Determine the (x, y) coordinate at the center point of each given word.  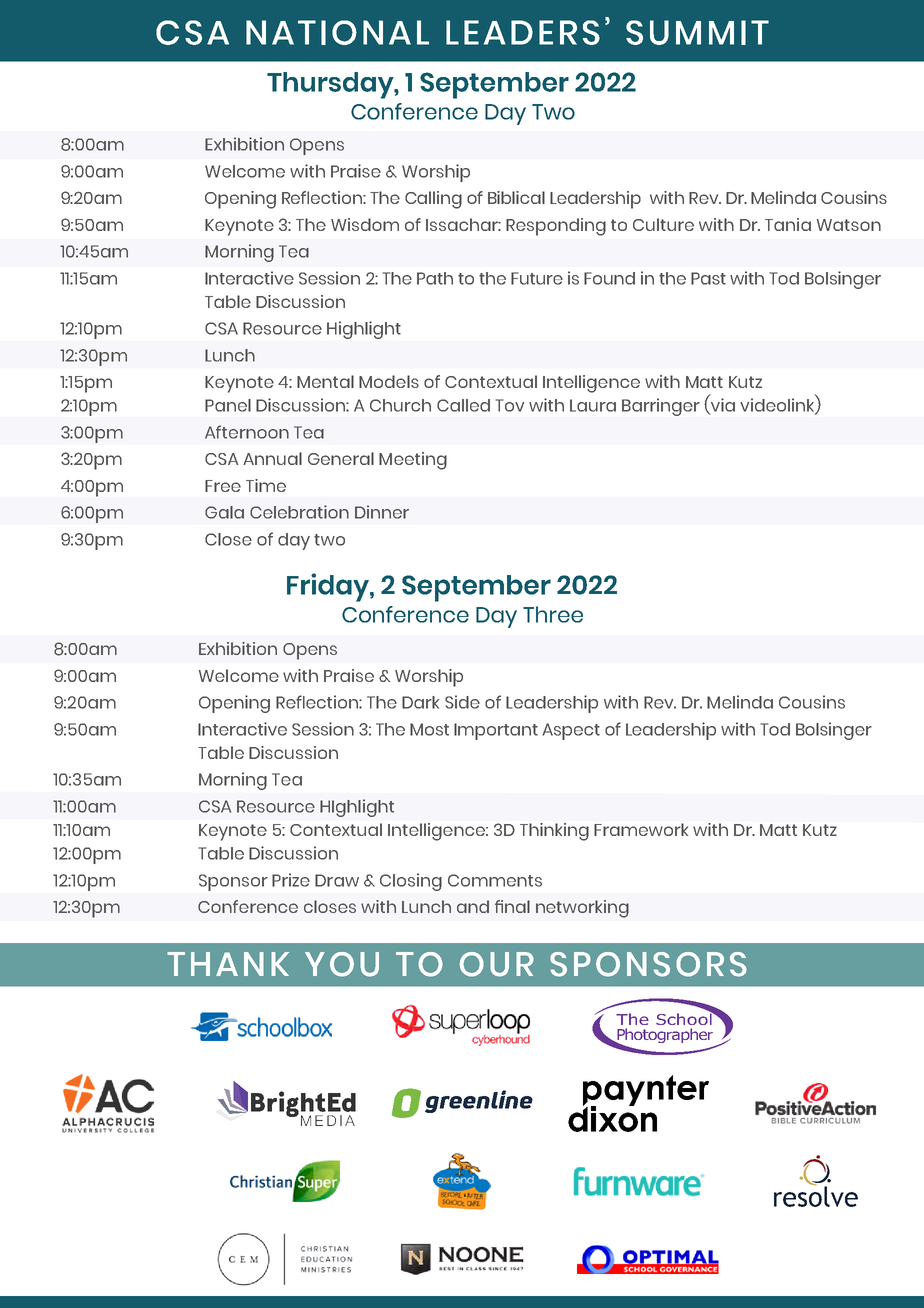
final (512, 906)
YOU (342, 964)
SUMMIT (697, 32)
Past (708, 278)
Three (553, 614)
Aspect (571, 731)
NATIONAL (337, 32)
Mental (325, 381)
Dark (420, 702)
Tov (510, 405)
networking (582, 909)
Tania (788, 224)
